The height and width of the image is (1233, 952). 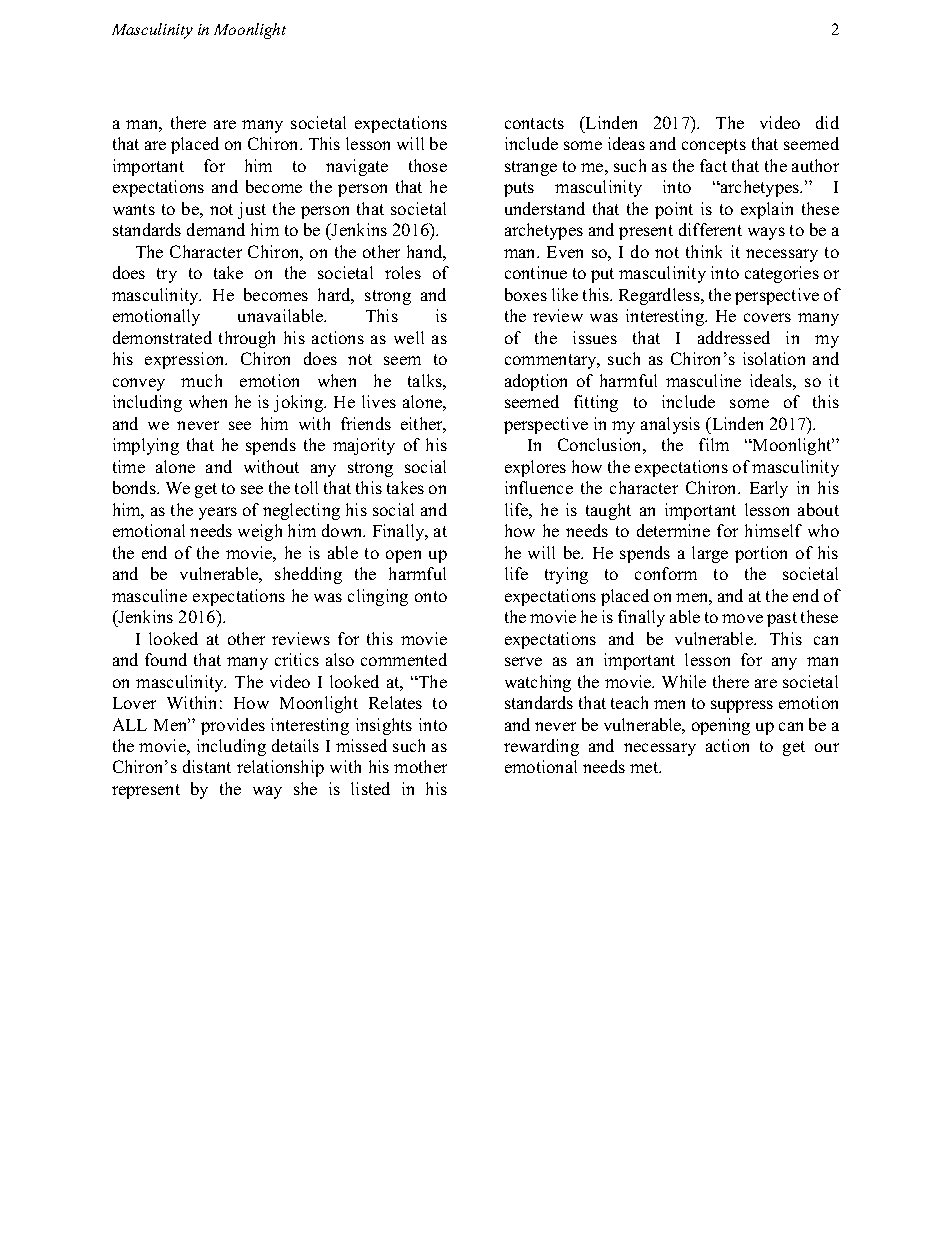 What do you see at coordinates (714, 146) in the image?
I see `concepts` at bounding box center [714, 146].
